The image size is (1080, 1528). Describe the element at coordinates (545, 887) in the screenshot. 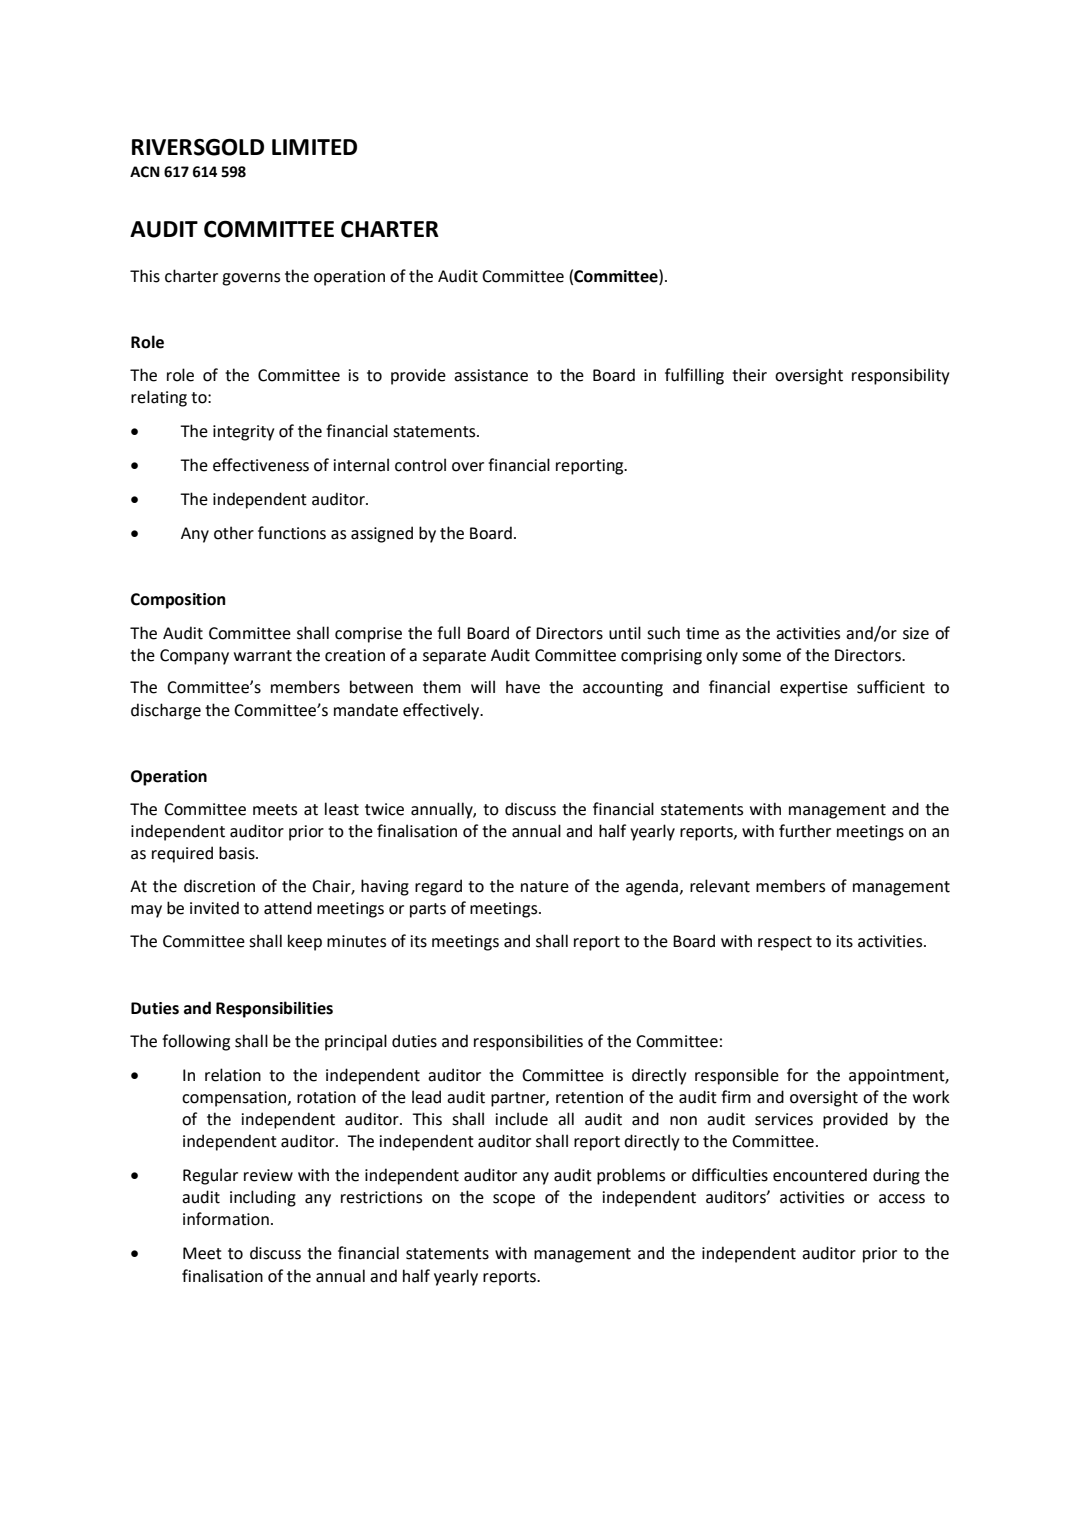

I see `nature` at that location.
